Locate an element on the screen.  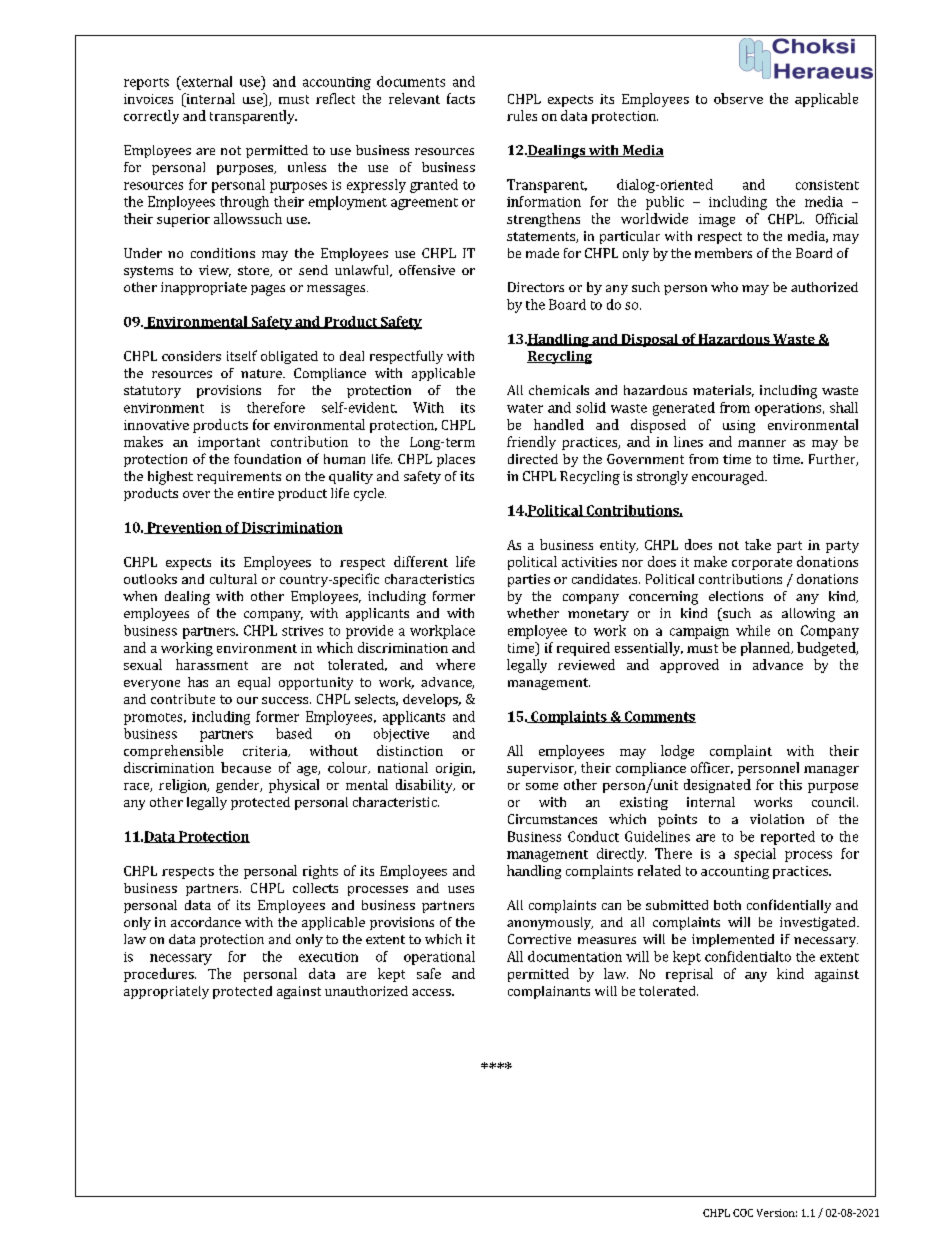
operational is located at coordinates (439, 958).
